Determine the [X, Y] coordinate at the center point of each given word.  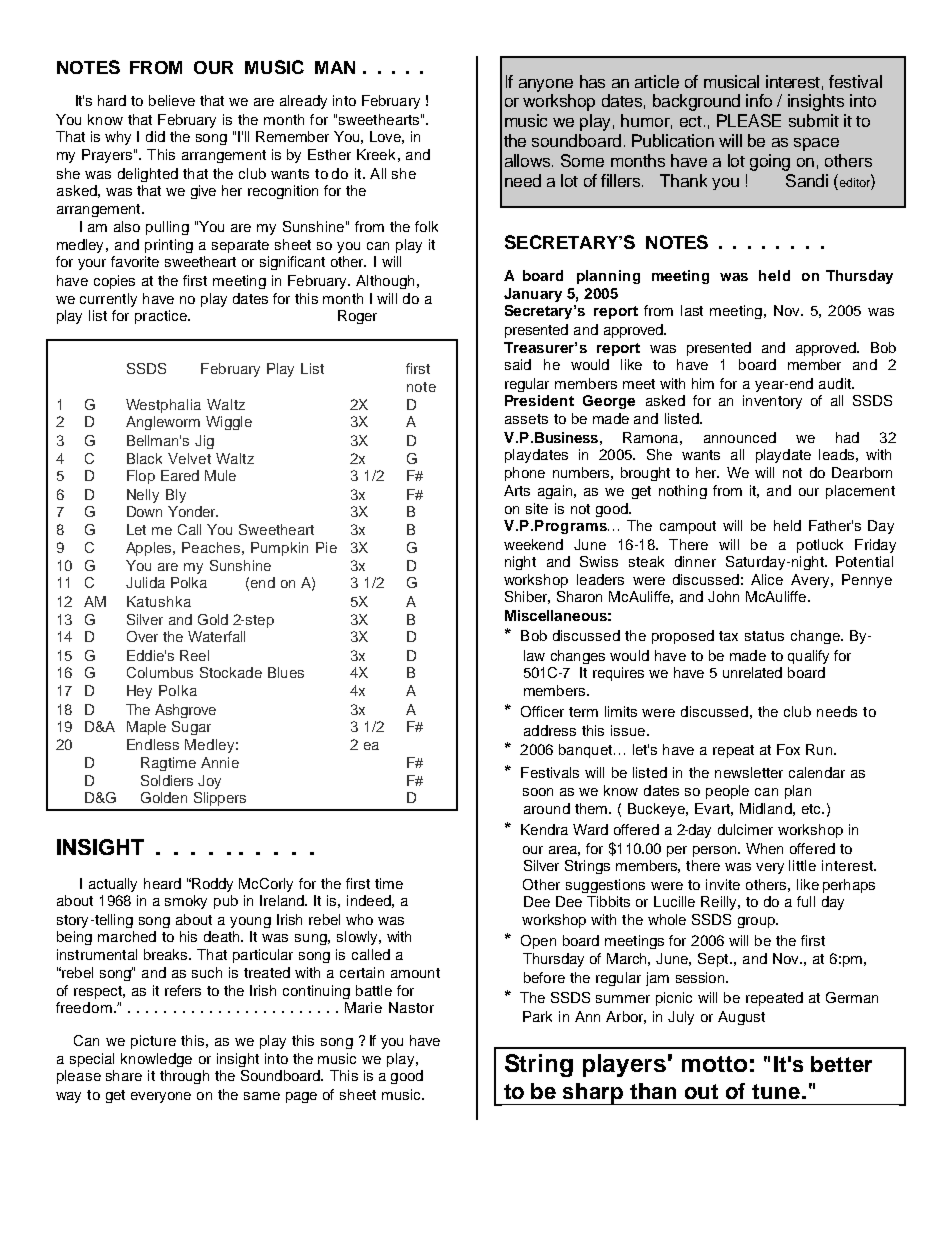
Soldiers [167, 780]
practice [162, 317]
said [518, 364]
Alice [767, 579]
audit [836, 383]
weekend [533, 544]
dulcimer [745, 829]
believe [172, 100]
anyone [546, 85]
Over [142, 636]
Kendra [544, 829]
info [759, 100]
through [184, 1077]
